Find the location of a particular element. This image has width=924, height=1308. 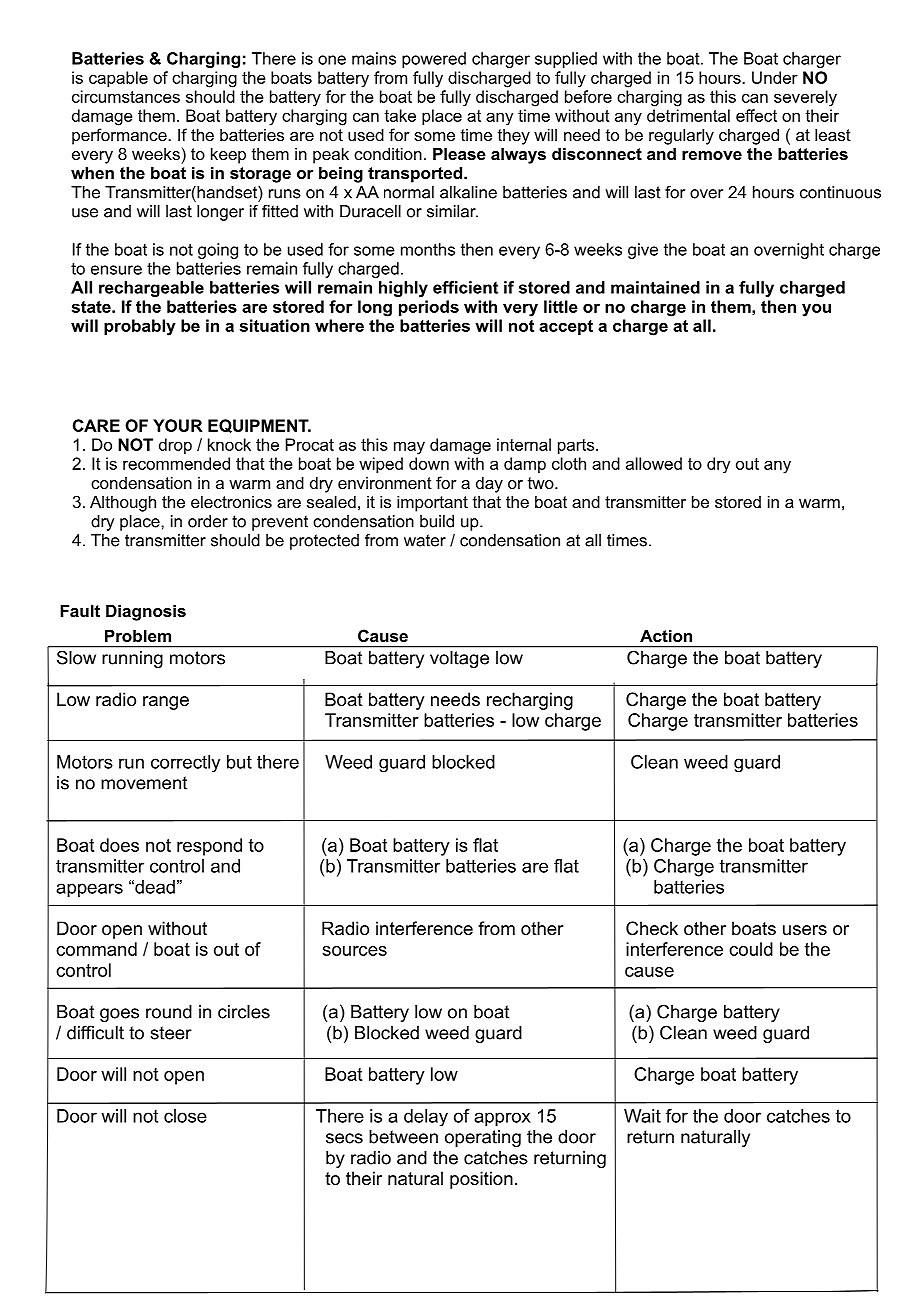

respond is located at coordinates (209, 847).
